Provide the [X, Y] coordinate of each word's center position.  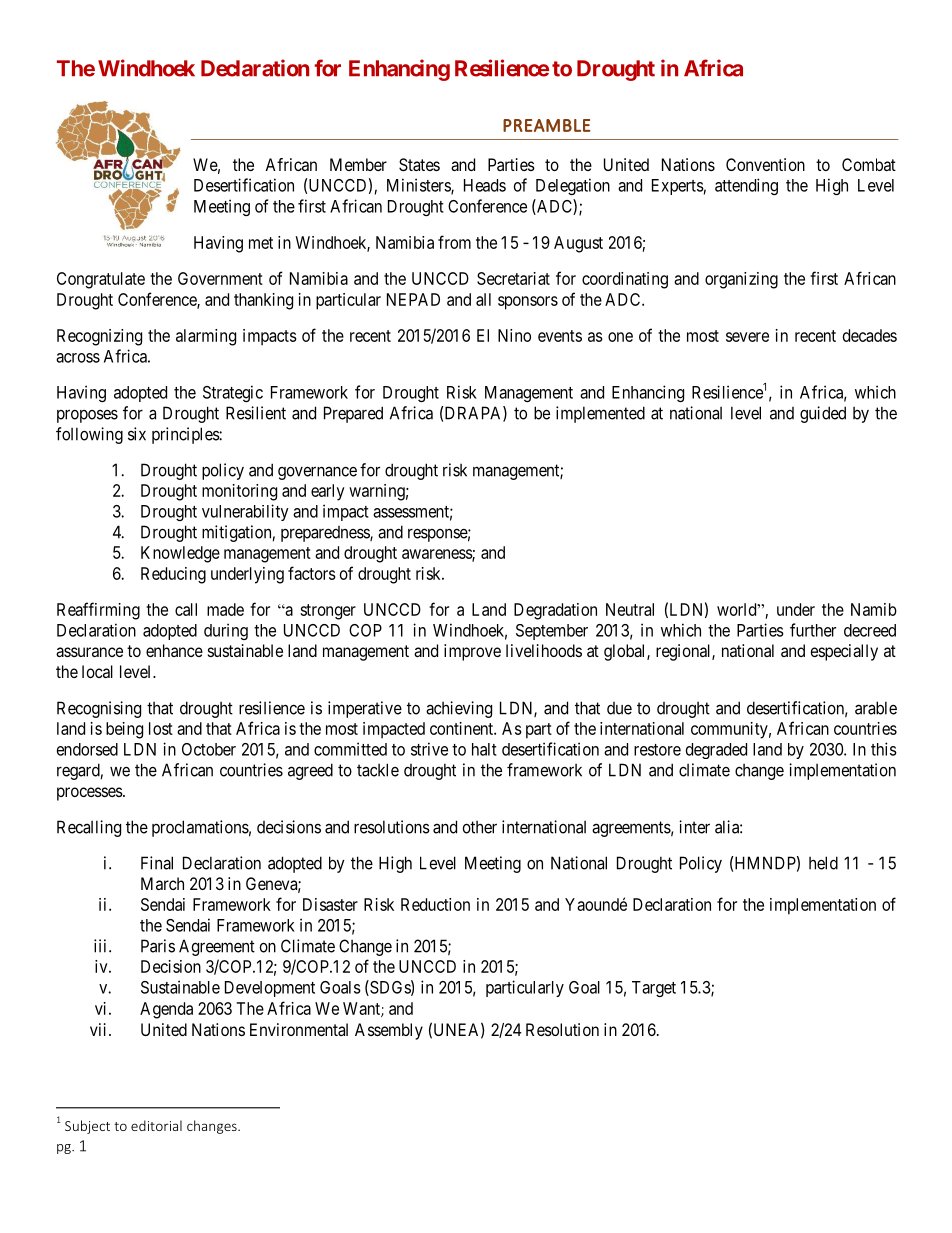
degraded [716, 751]
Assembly [389, 1031]
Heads [485, 185]
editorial [156, 1125]
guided [823, 414]
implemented [600, 414]
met [261, 243]
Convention [765, 164]
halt [484, 749]
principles [186, 435]
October [209, 749]
